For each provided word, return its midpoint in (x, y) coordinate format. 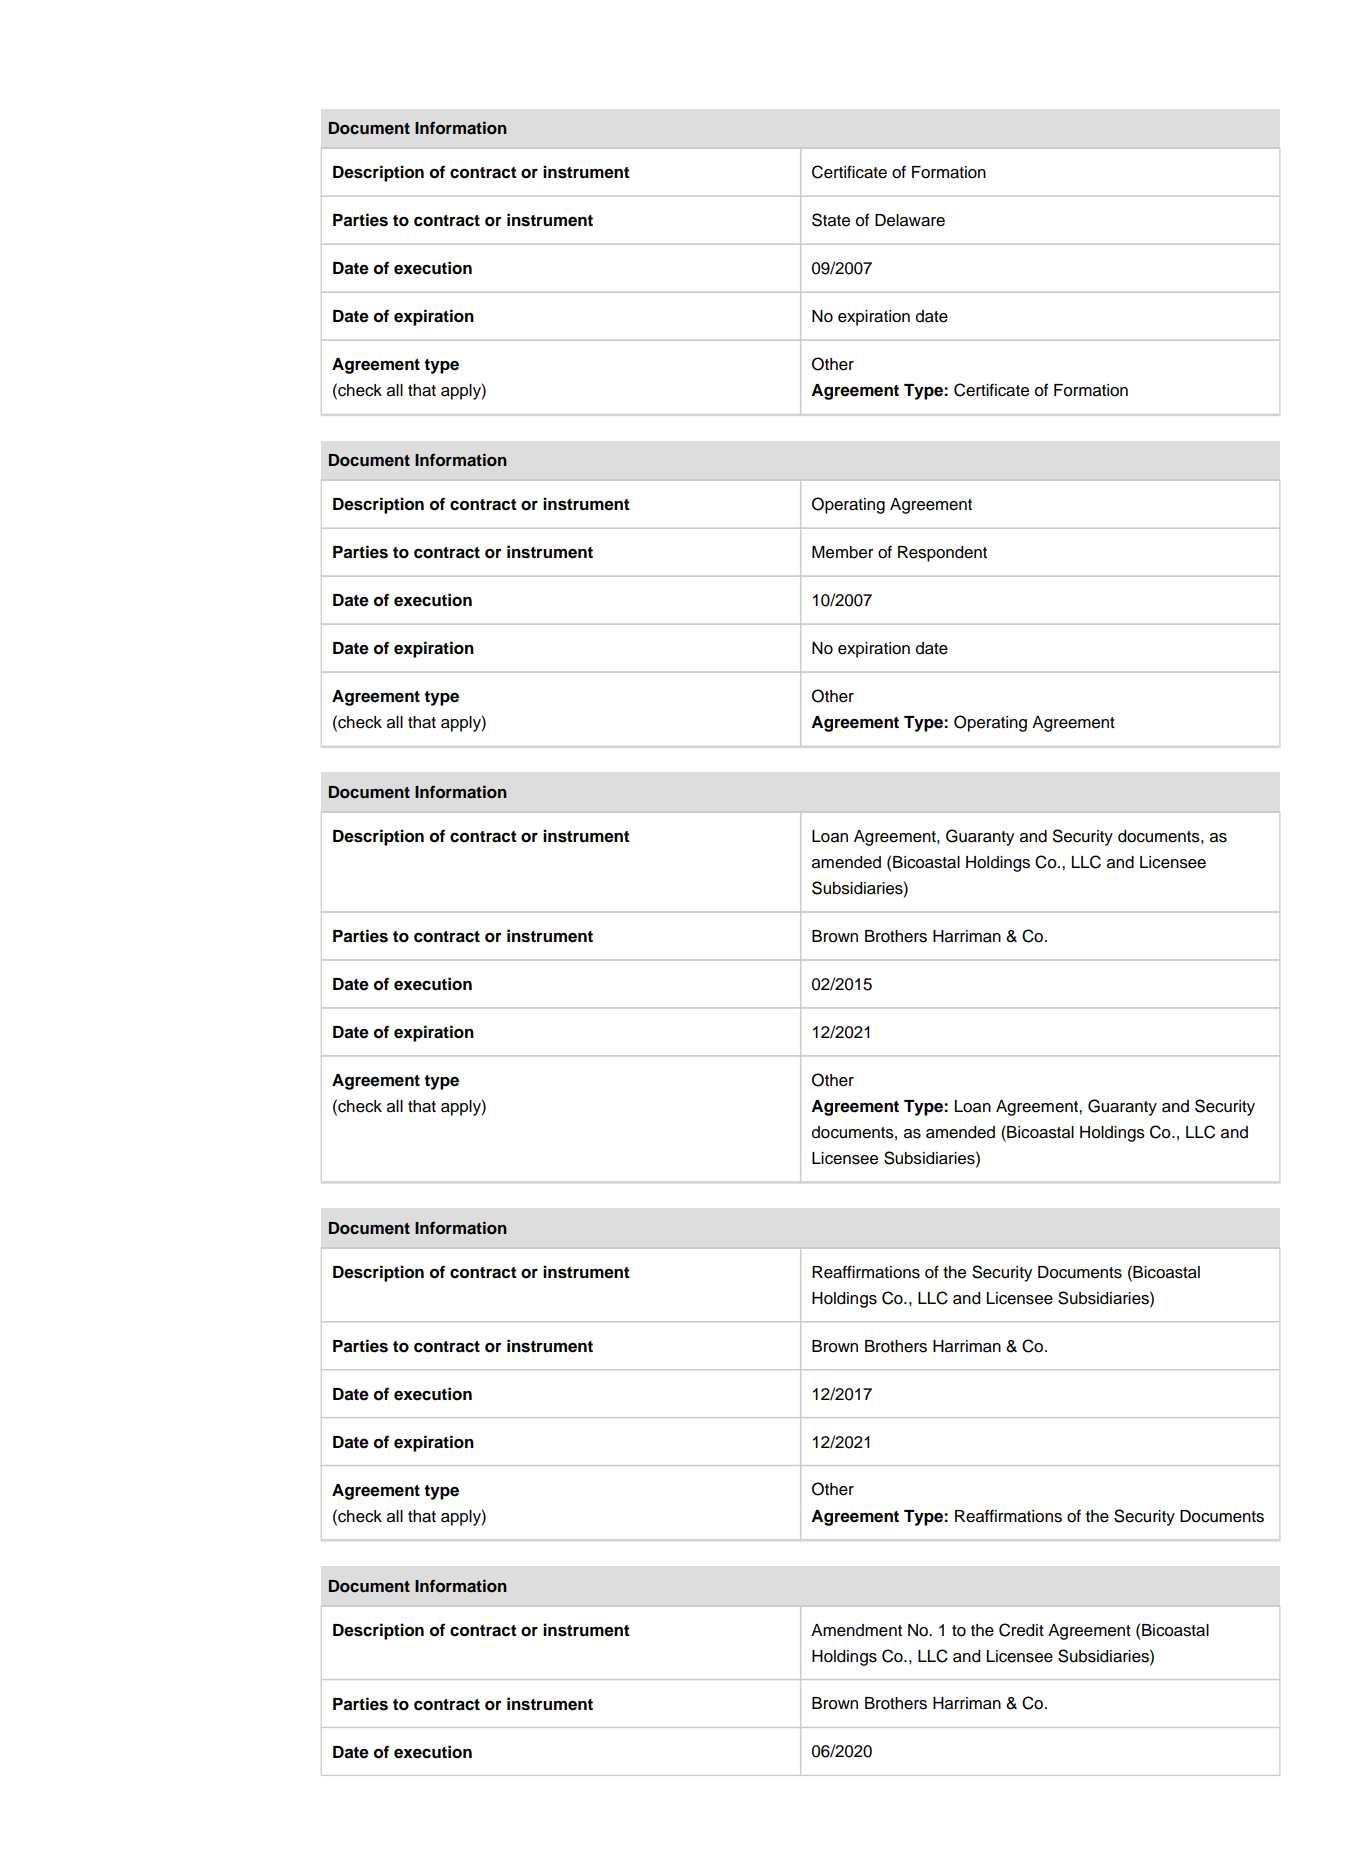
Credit (1021, 1630)
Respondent (942, 554)
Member (843, 552)
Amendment (856, 1630)
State (831, 220)
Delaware (910, 220)
